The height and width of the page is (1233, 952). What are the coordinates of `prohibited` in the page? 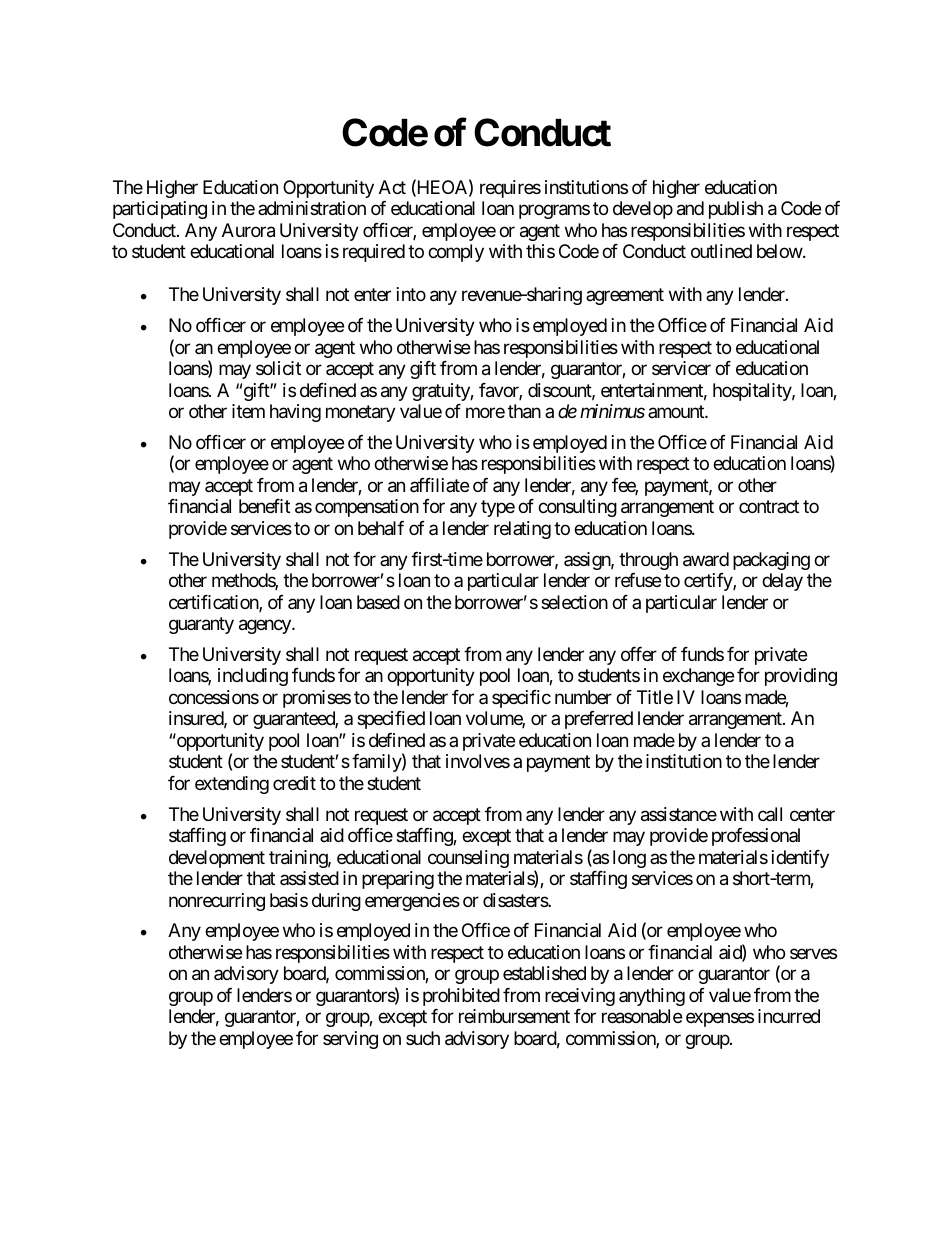 It's located at (461, 997).
